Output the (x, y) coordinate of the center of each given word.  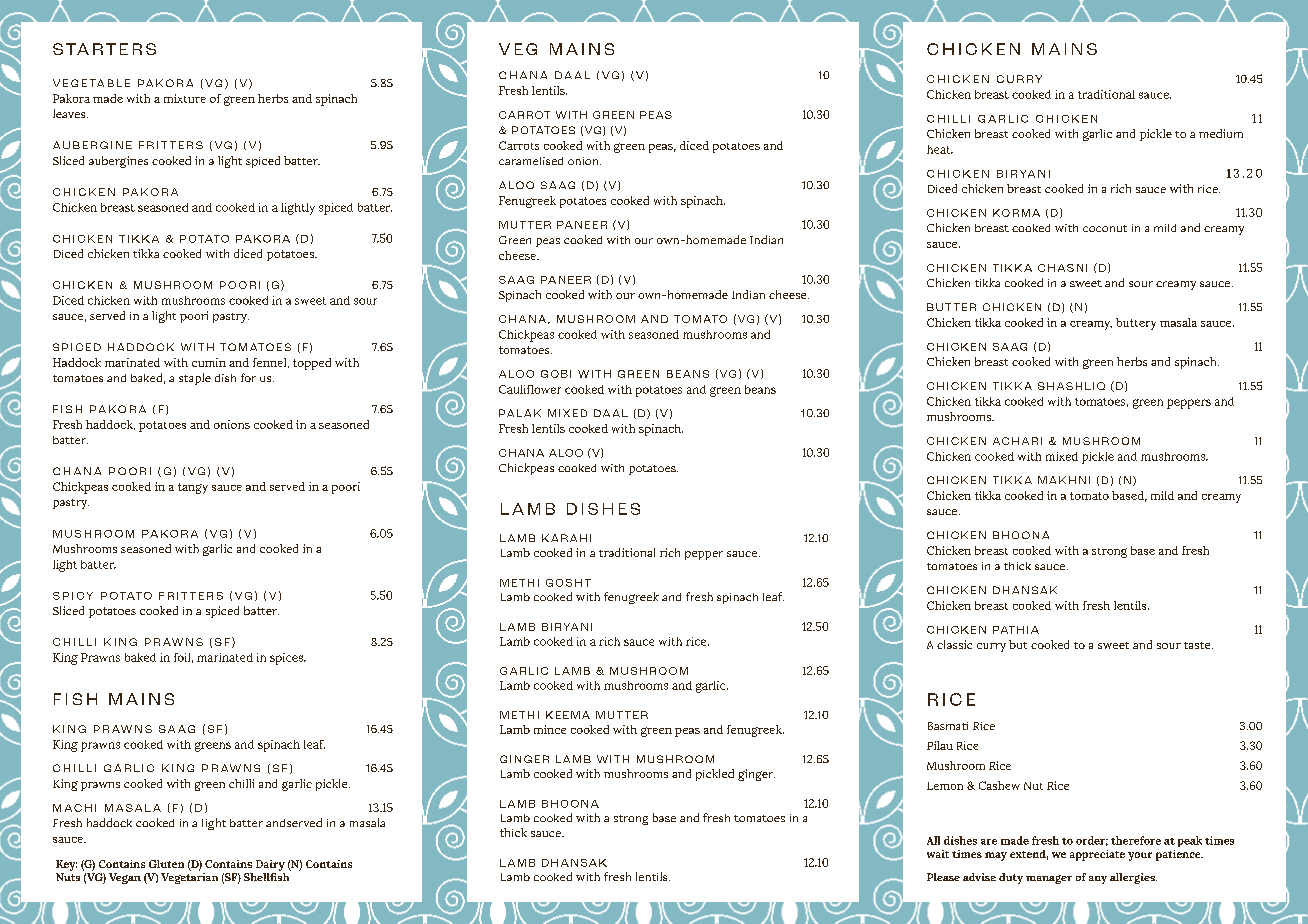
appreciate (1097, 855)
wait (938, 854)
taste (1198, 645)
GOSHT (568, 583)
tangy (193, 488)
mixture (185, 98)
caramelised (531, 161)
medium (1221, 133)
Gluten (166, 864)
